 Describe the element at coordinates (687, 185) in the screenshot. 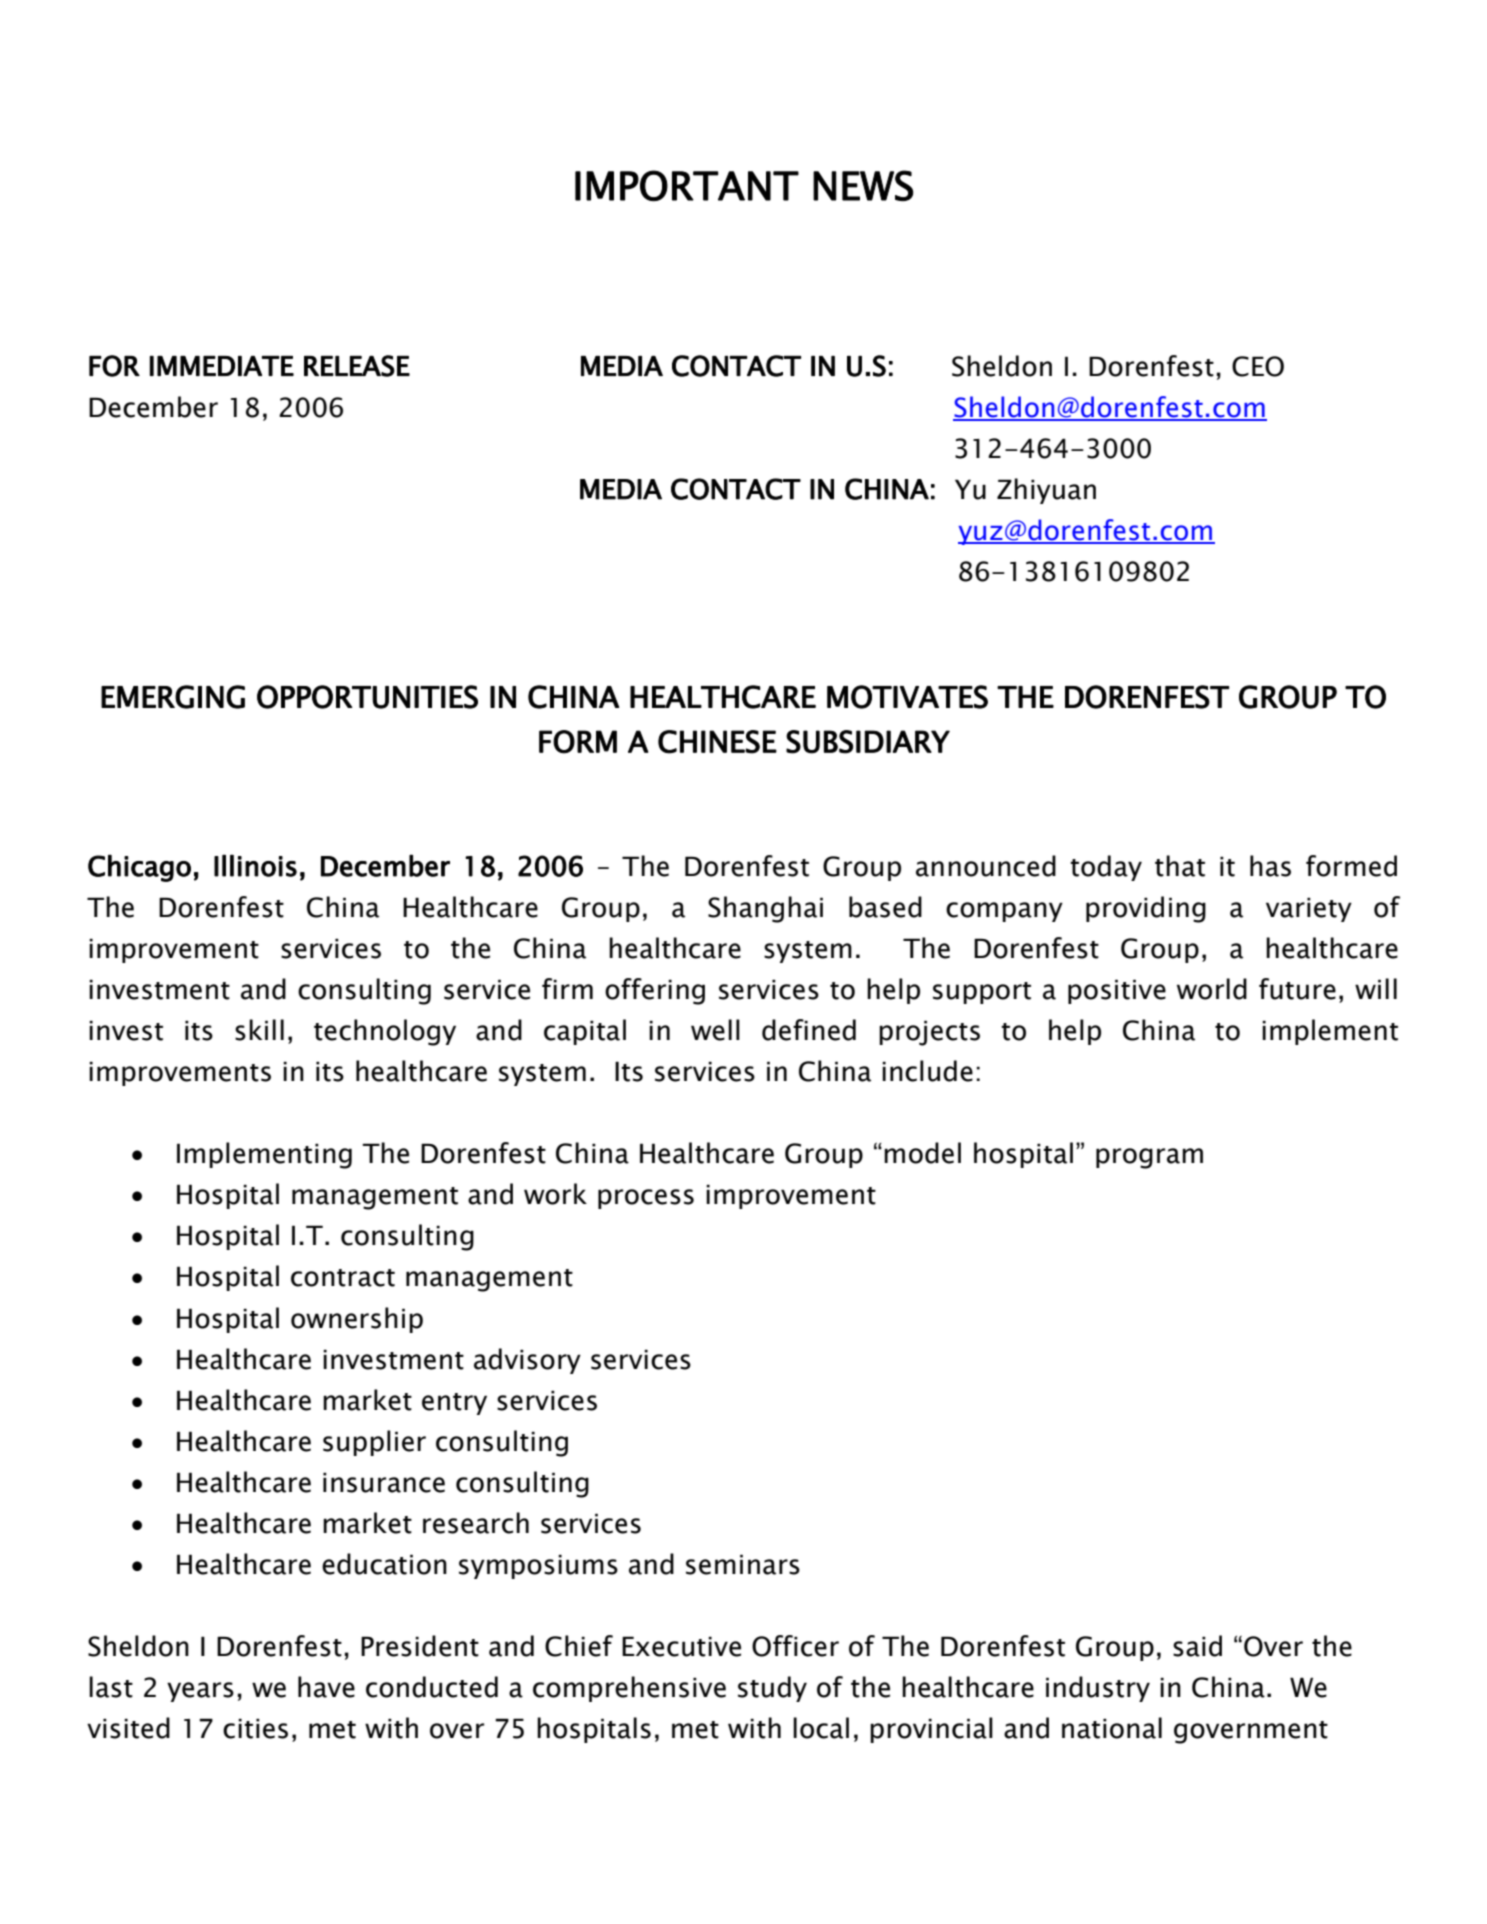

I see `IMPORTANT` at that location.
